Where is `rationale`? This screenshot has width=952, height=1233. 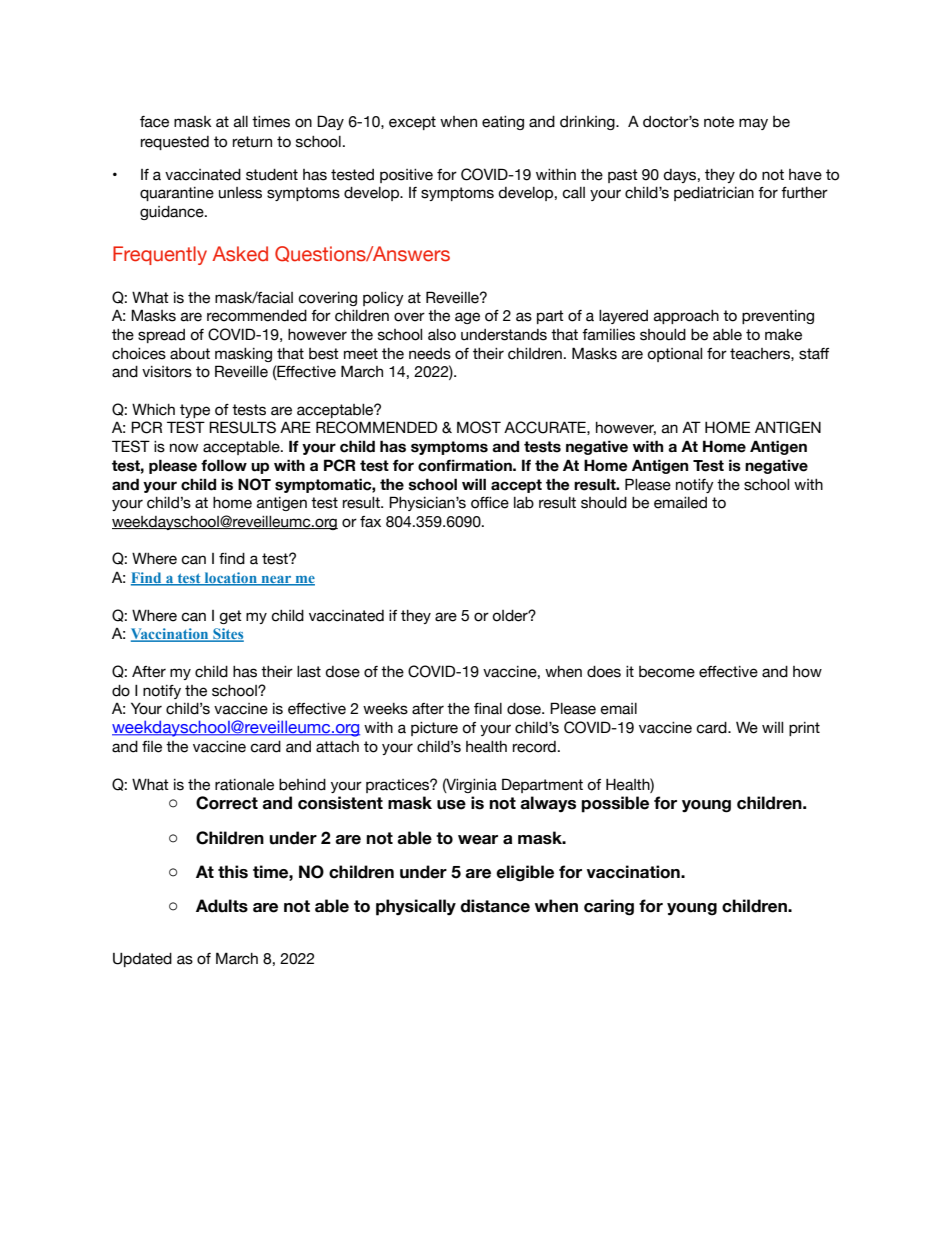 rationale is located at coordinates (244, 785).
